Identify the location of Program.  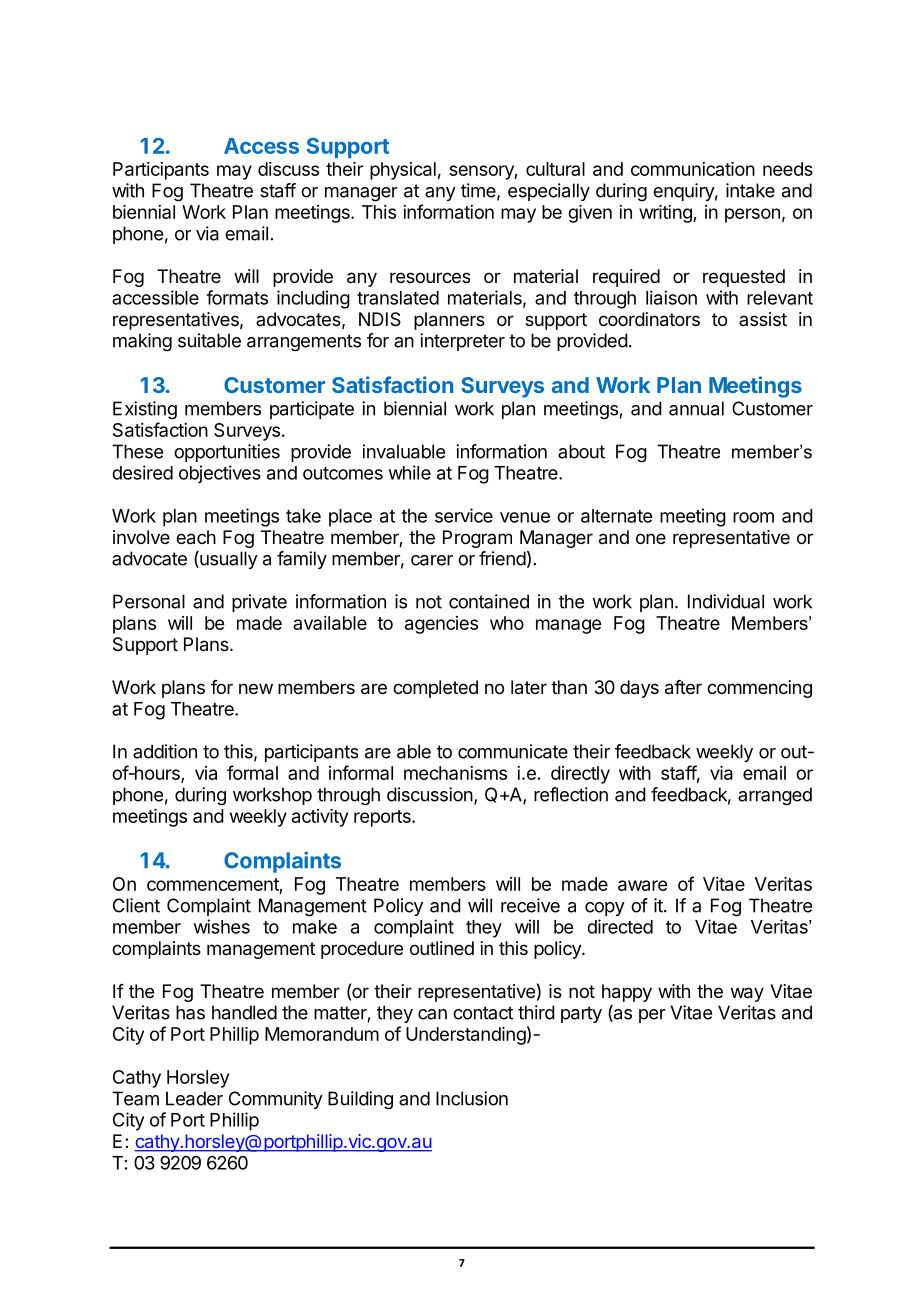
(477, 539).
